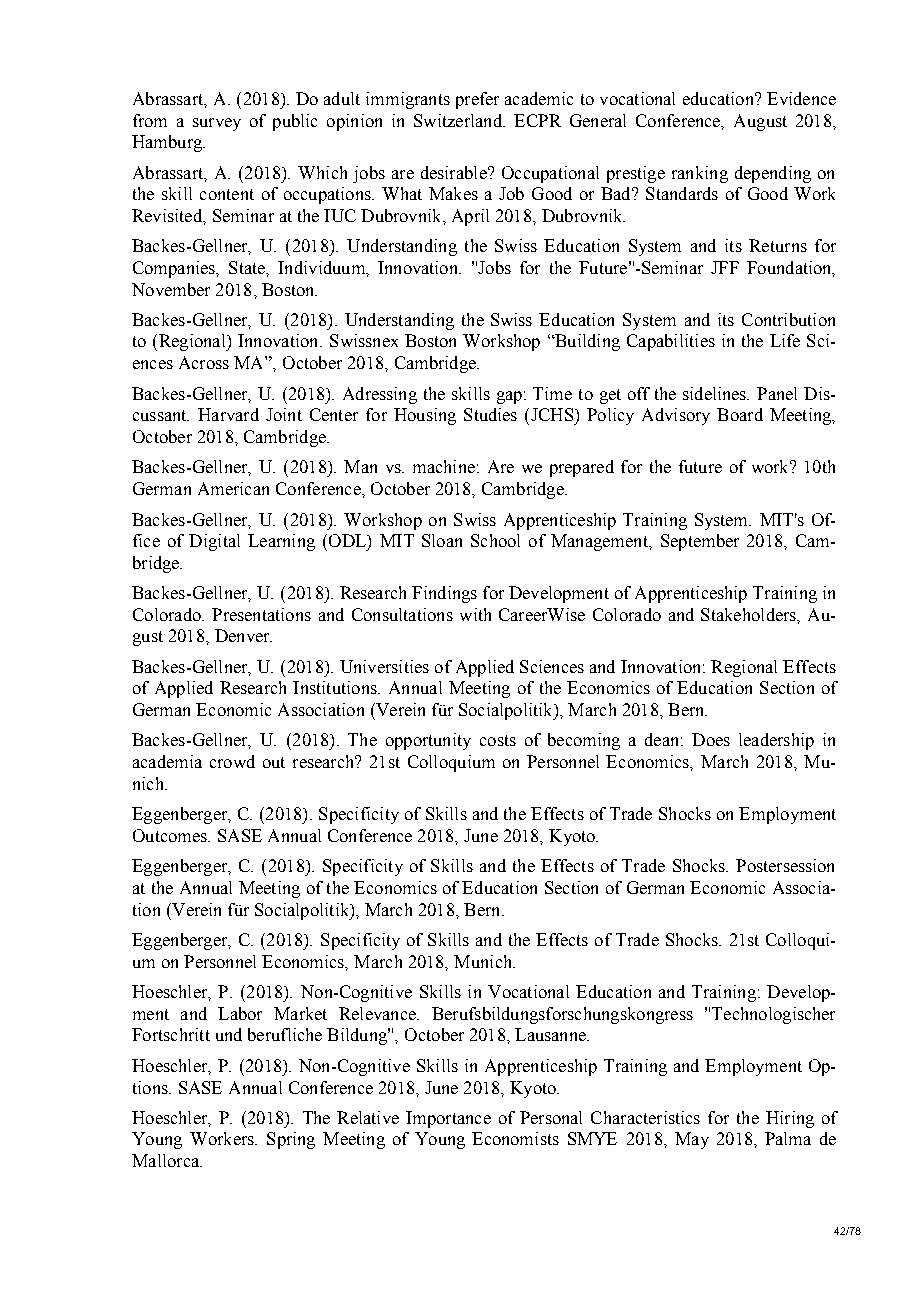 The image size is (924, 1308). Describe the element at coordinates (448, 1119) in the document. I see `Importance` at that location.
